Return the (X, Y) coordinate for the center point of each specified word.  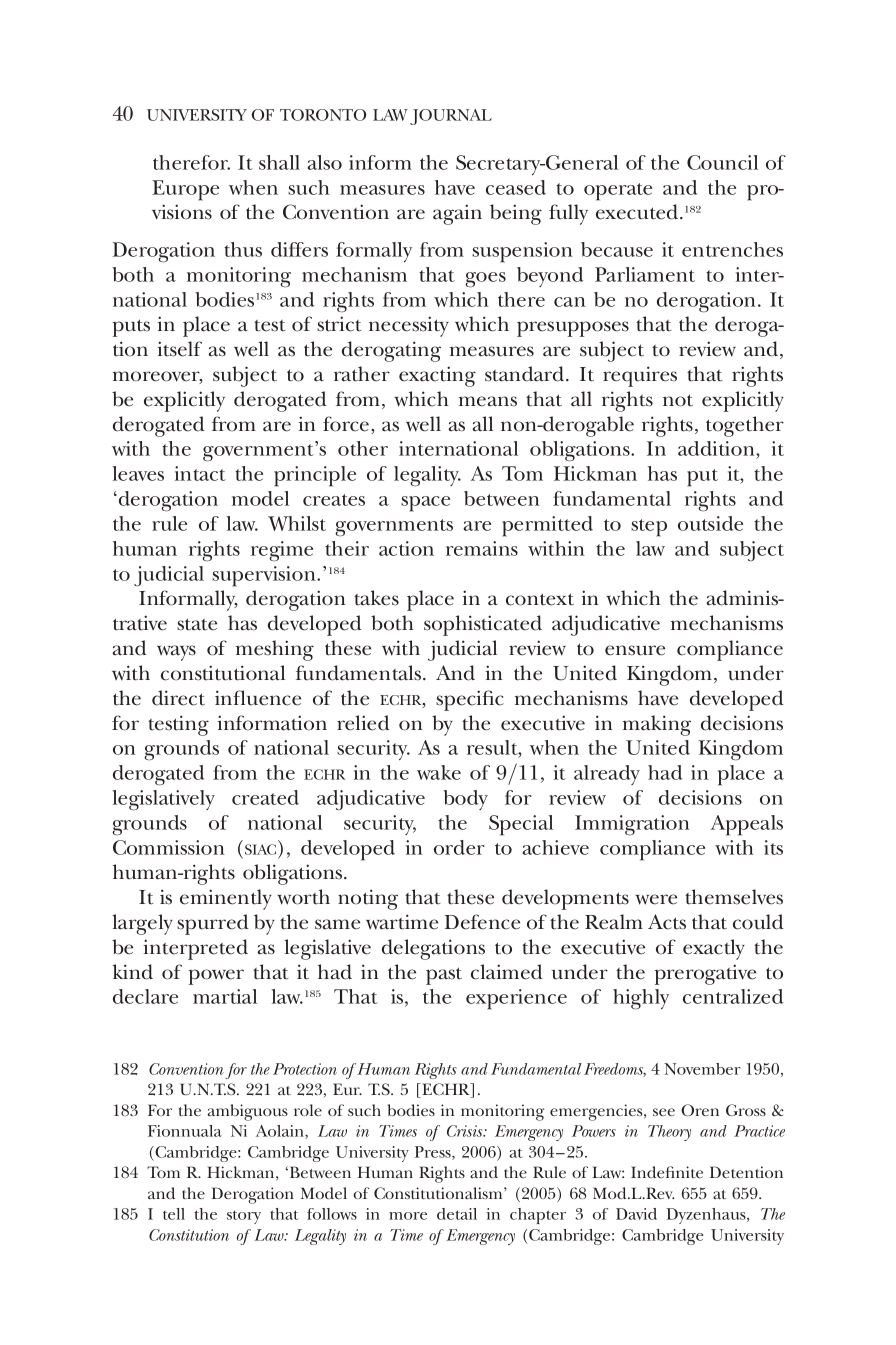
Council (722, 162)
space (425, 504)
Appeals (746, 825)
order (459, 847)
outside (710, 523)
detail (457, 1214)
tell (174, 1214)
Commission (169, 847)
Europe (185, 190)
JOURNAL (451, 117)
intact (200, 473)
